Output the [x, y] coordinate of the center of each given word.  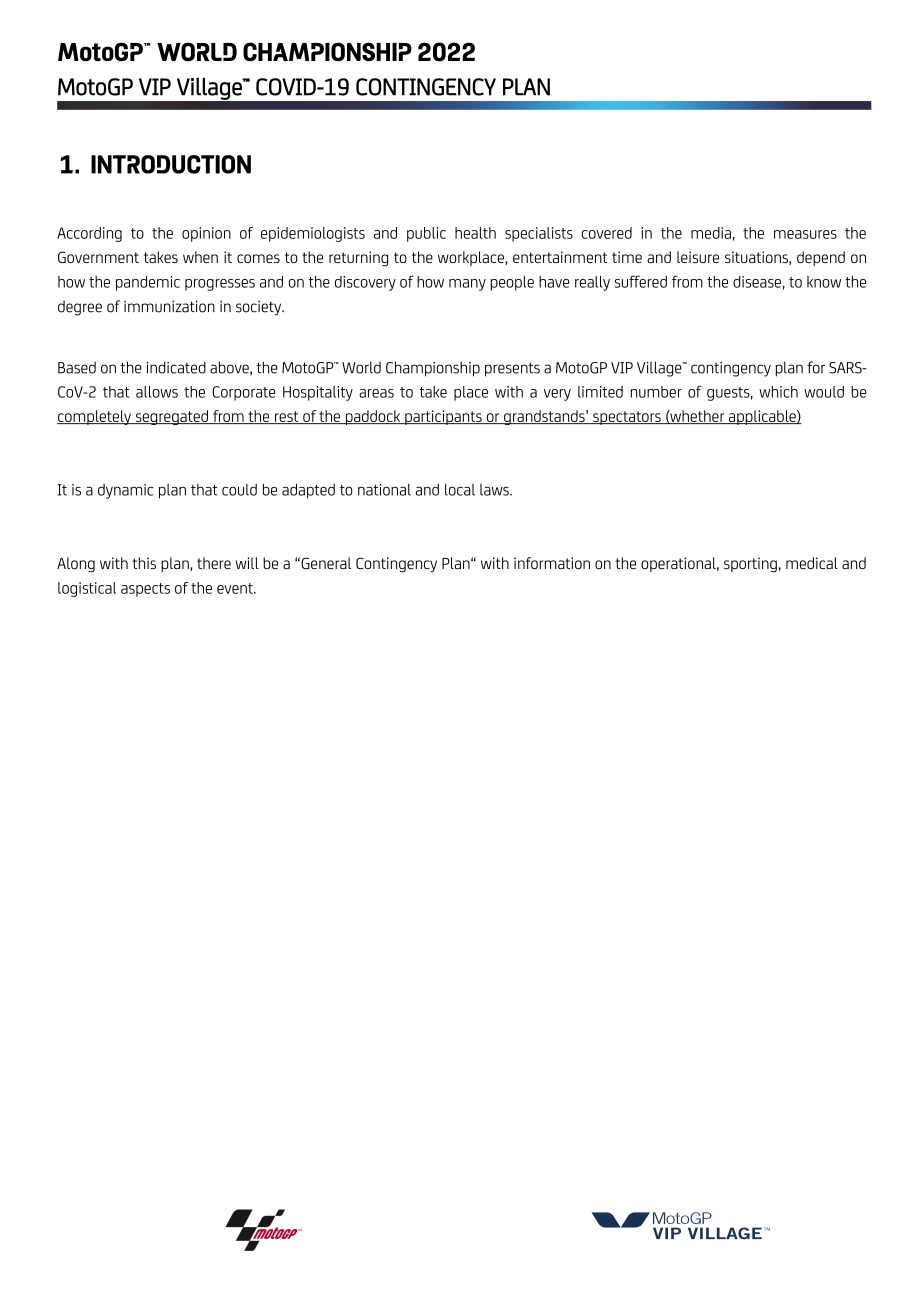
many [467, 285]
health [475, 233]
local [460, 489]
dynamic [125, 491]
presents [512, 369]
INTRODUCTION [171, 164]
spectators [627, 418]
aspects [145, 590]
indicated [176, 367]
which [778, 392]
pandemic [148, 283]
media [711, 233]
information [552, 563]
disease [757, 282]
